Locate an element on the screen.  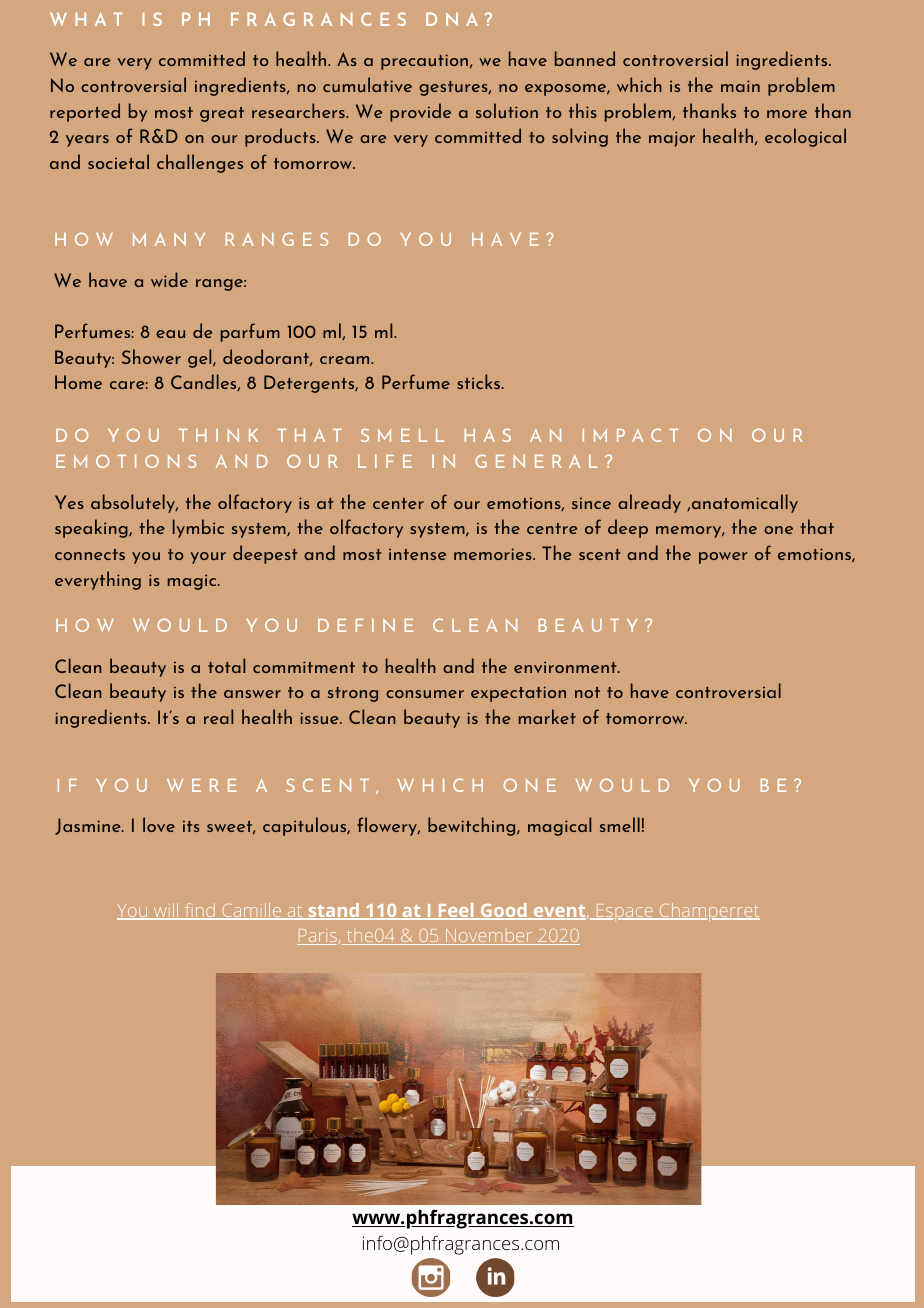
real is located at coordinates (218, 716).
